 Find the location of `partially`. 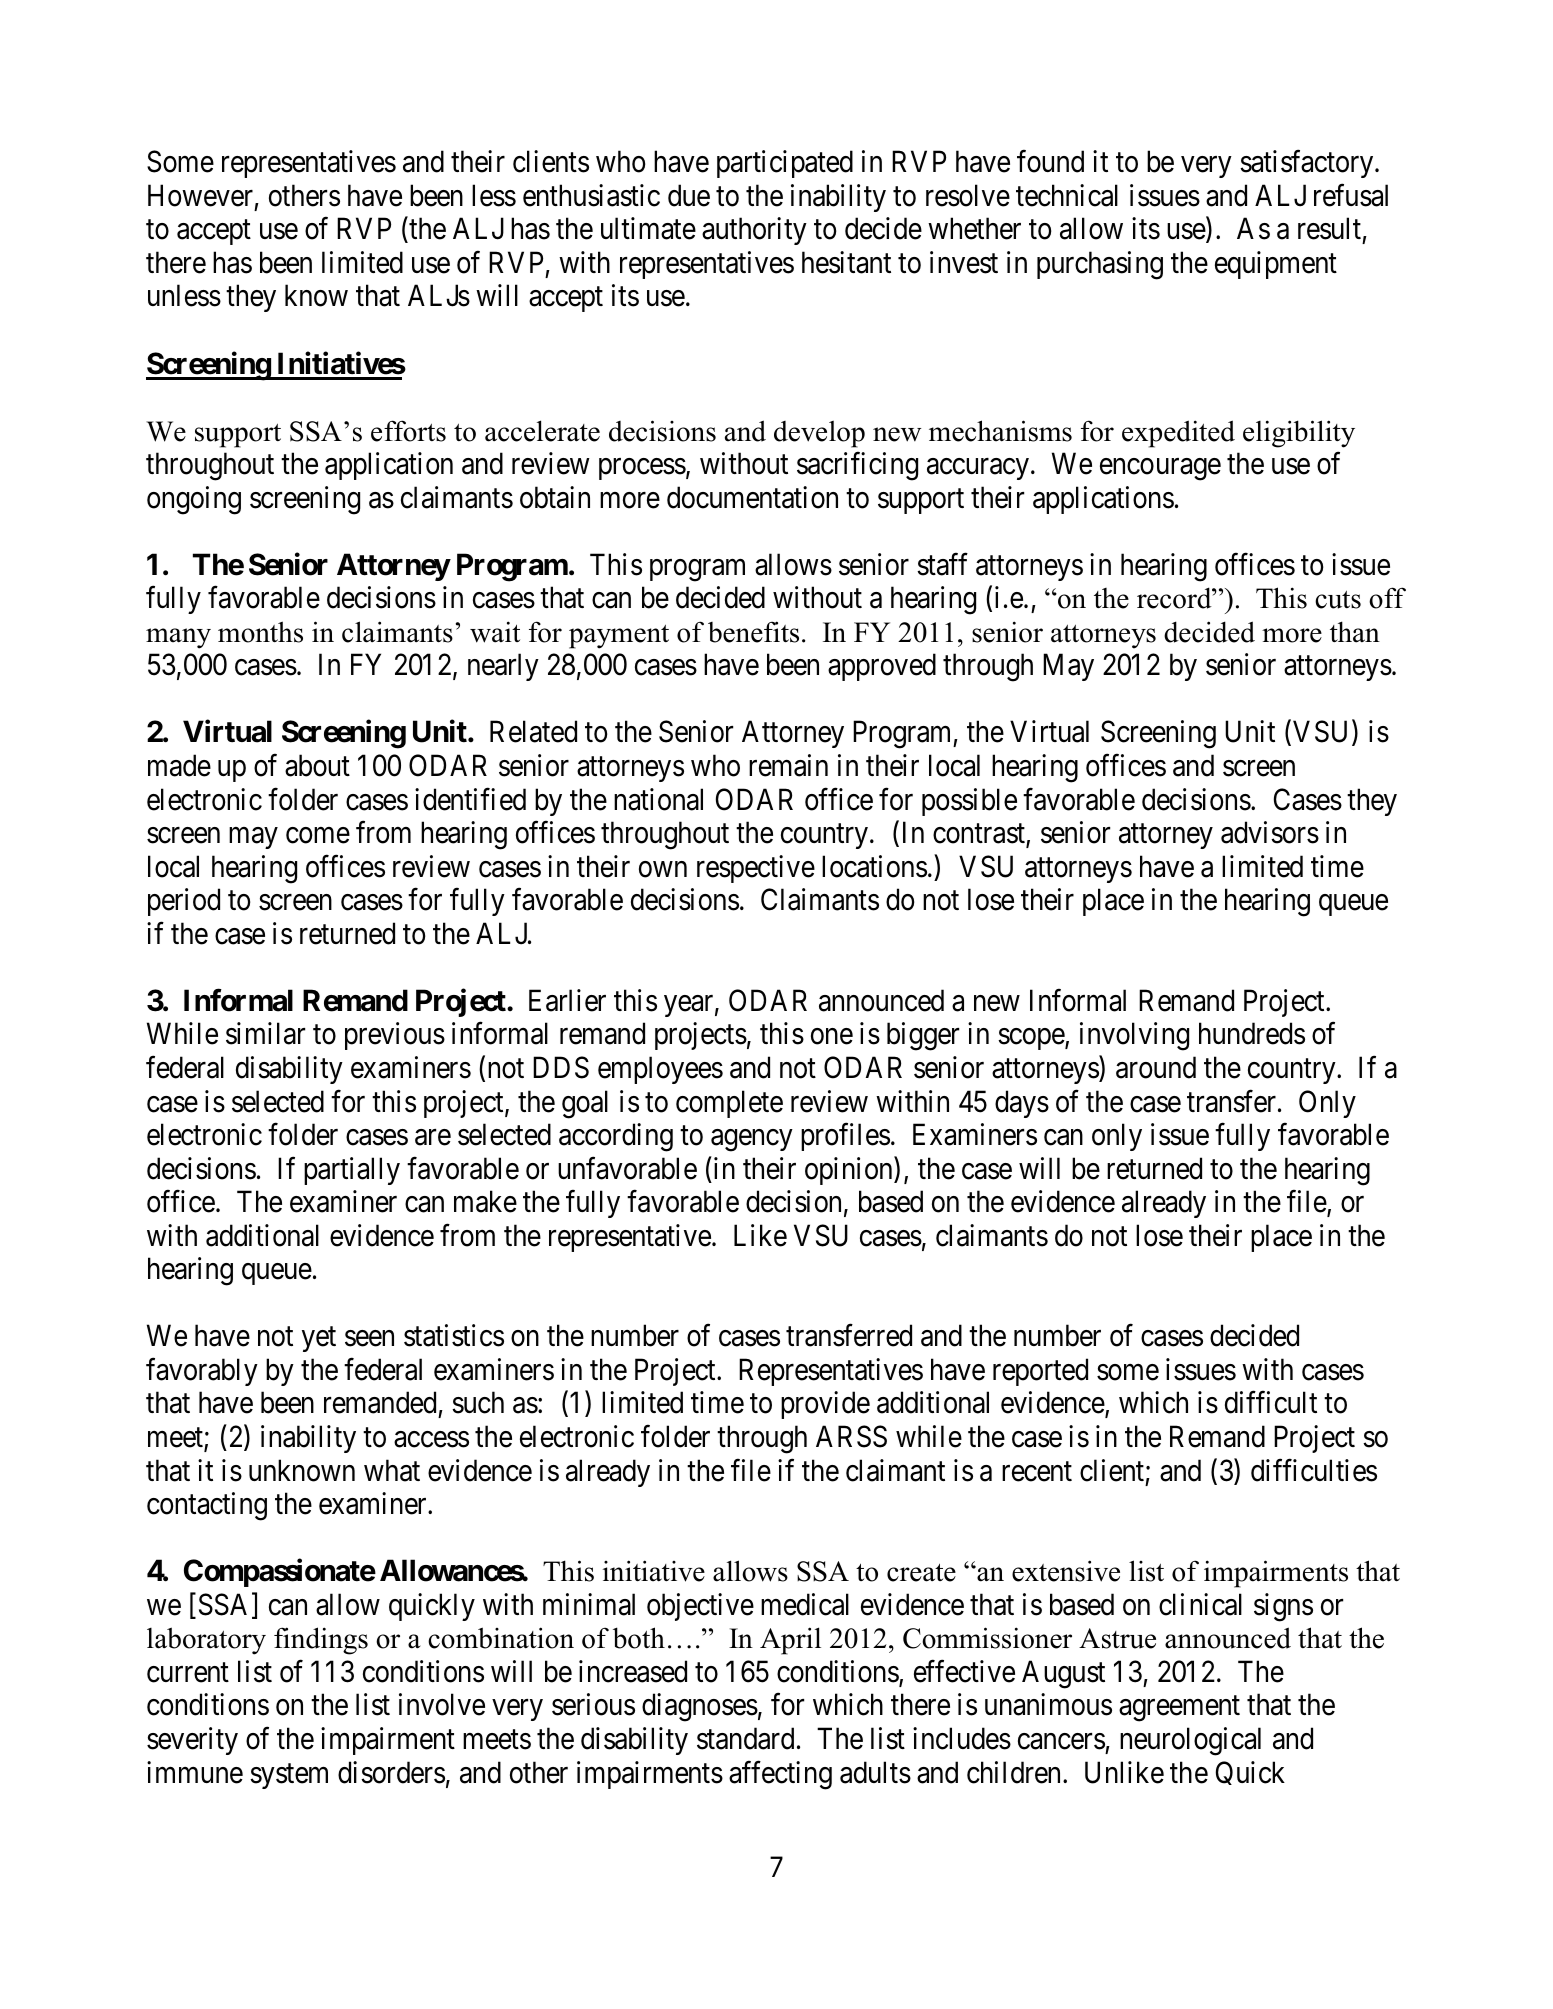

partially is located at coordinates (352, 1171).
